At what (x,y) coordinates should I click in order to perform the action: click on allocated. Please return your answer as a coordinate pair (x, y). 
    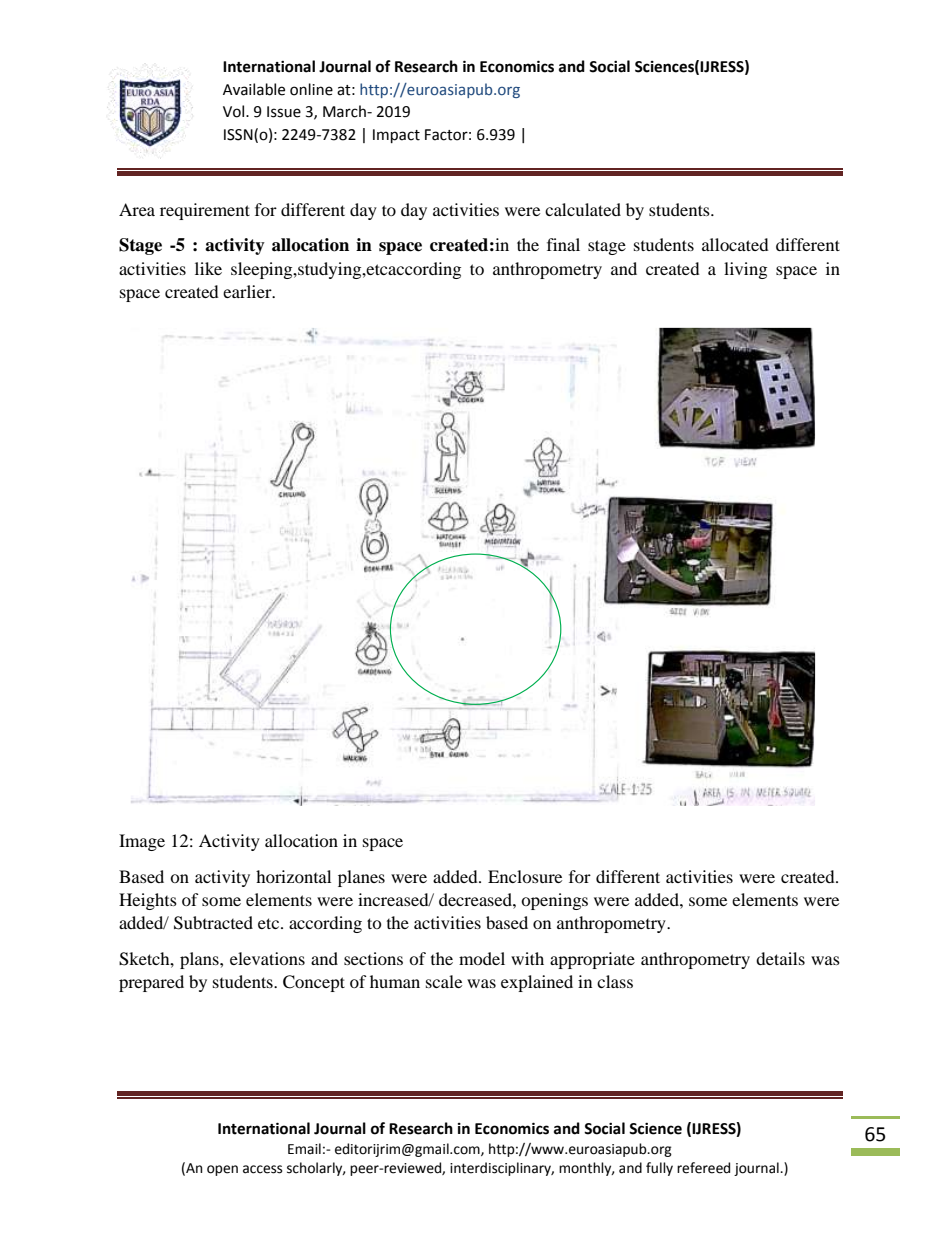
    Looking at the image, I should click on (735, 244).
